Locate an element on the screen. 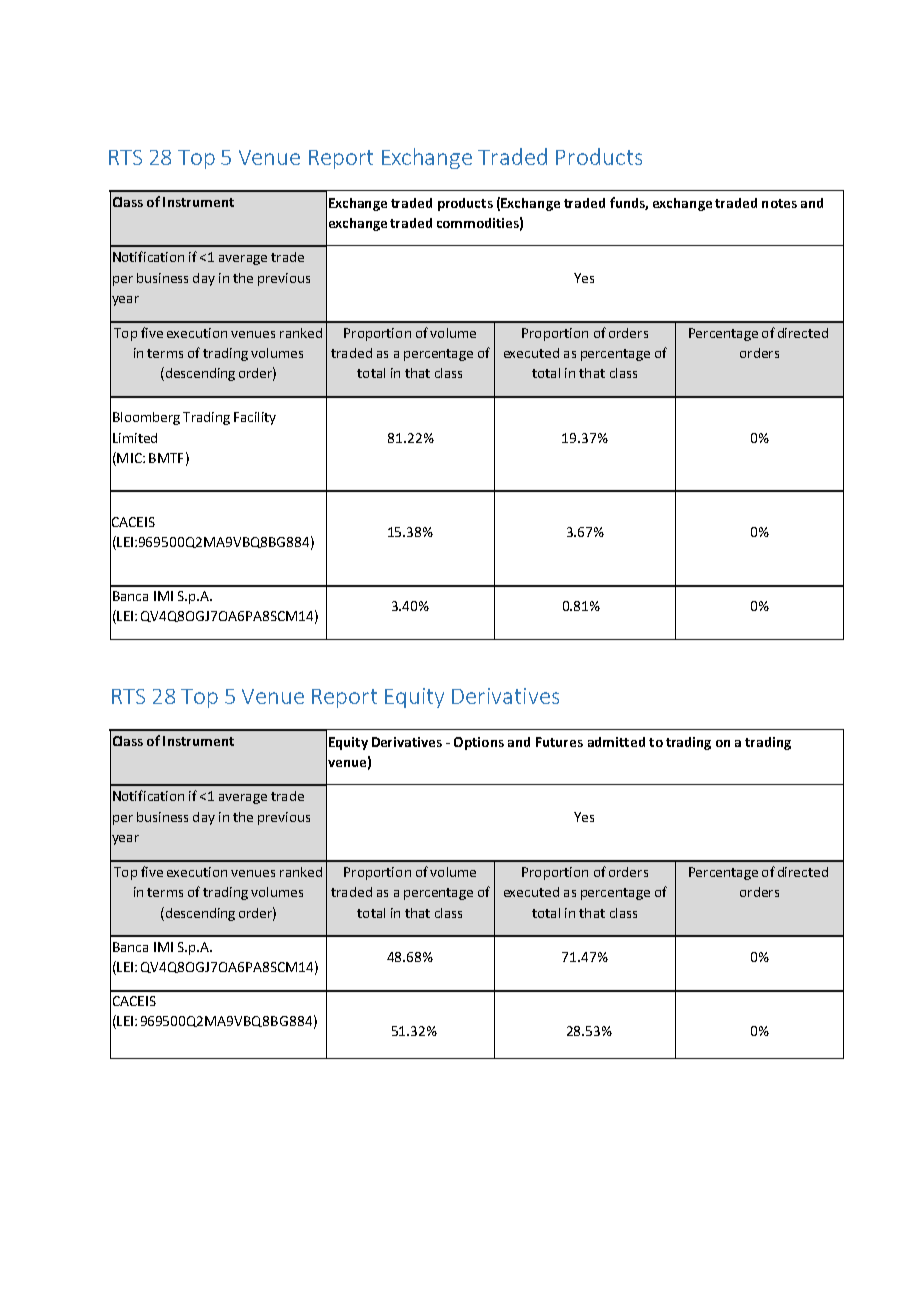 Image resolution: width=924 pixels, height=1307 pixels. MIC is located at coordinates (129, 459).
